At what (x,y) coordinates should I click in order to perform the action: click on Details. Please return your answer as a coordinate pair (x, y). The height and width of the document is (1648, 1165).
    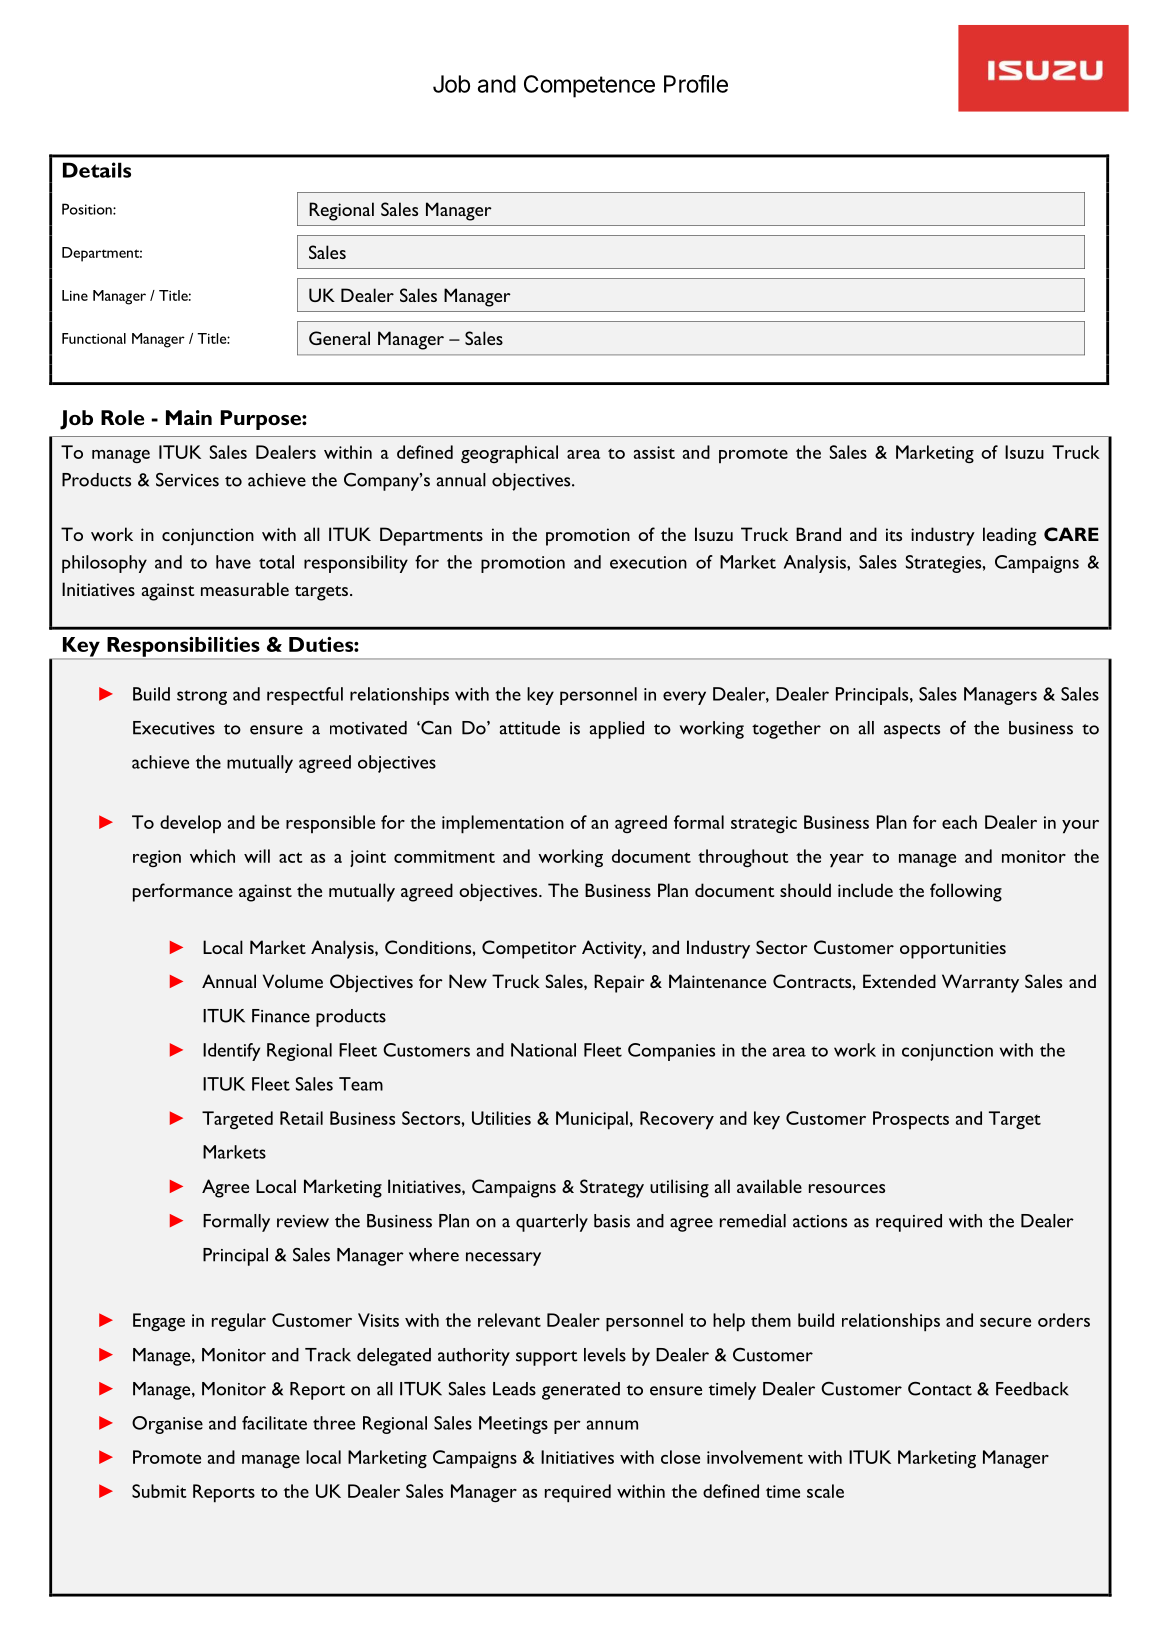
    Looking at the image, I should click on (97, 170).
